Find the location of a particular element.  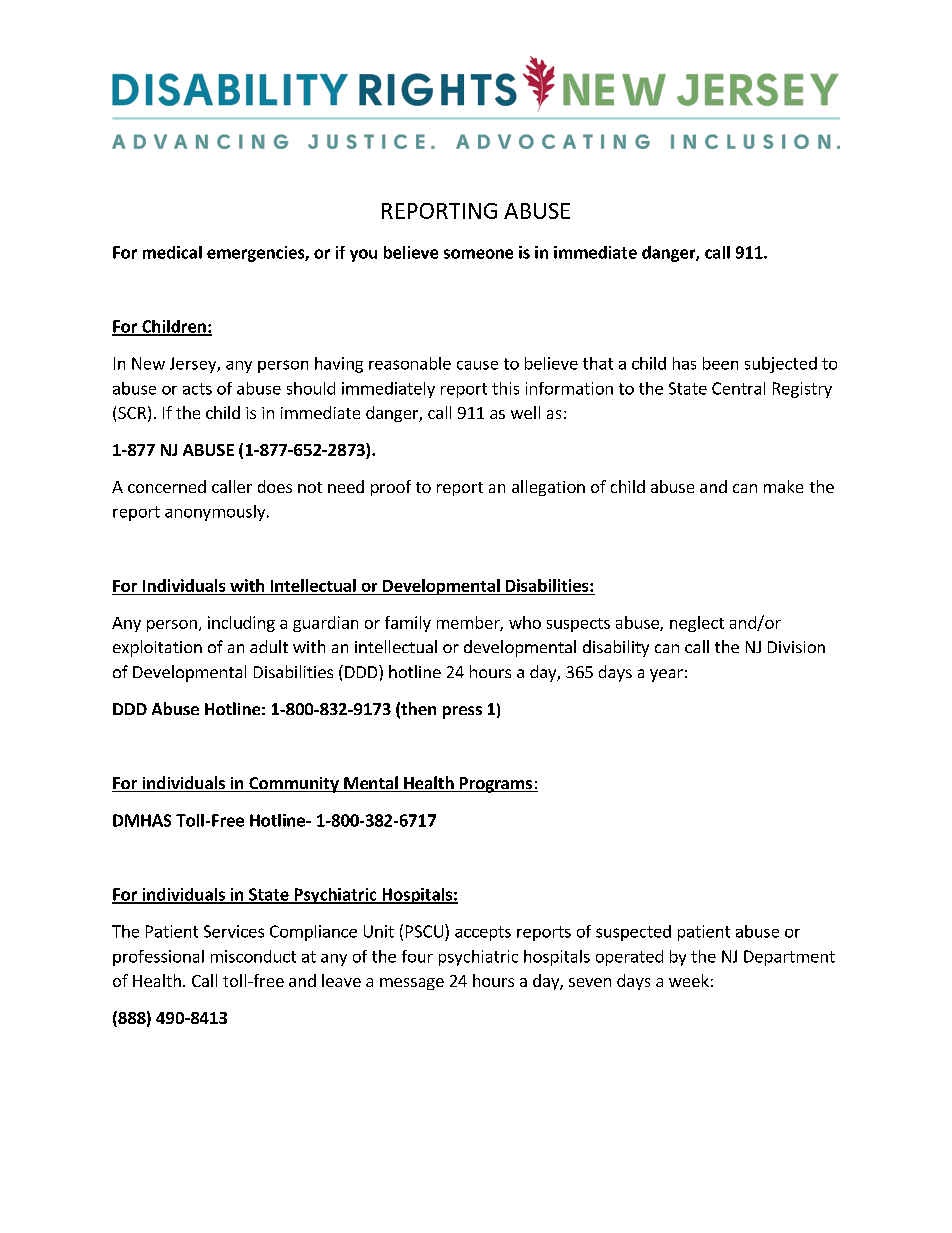

misconduct is located at coordinates (253, 956).
